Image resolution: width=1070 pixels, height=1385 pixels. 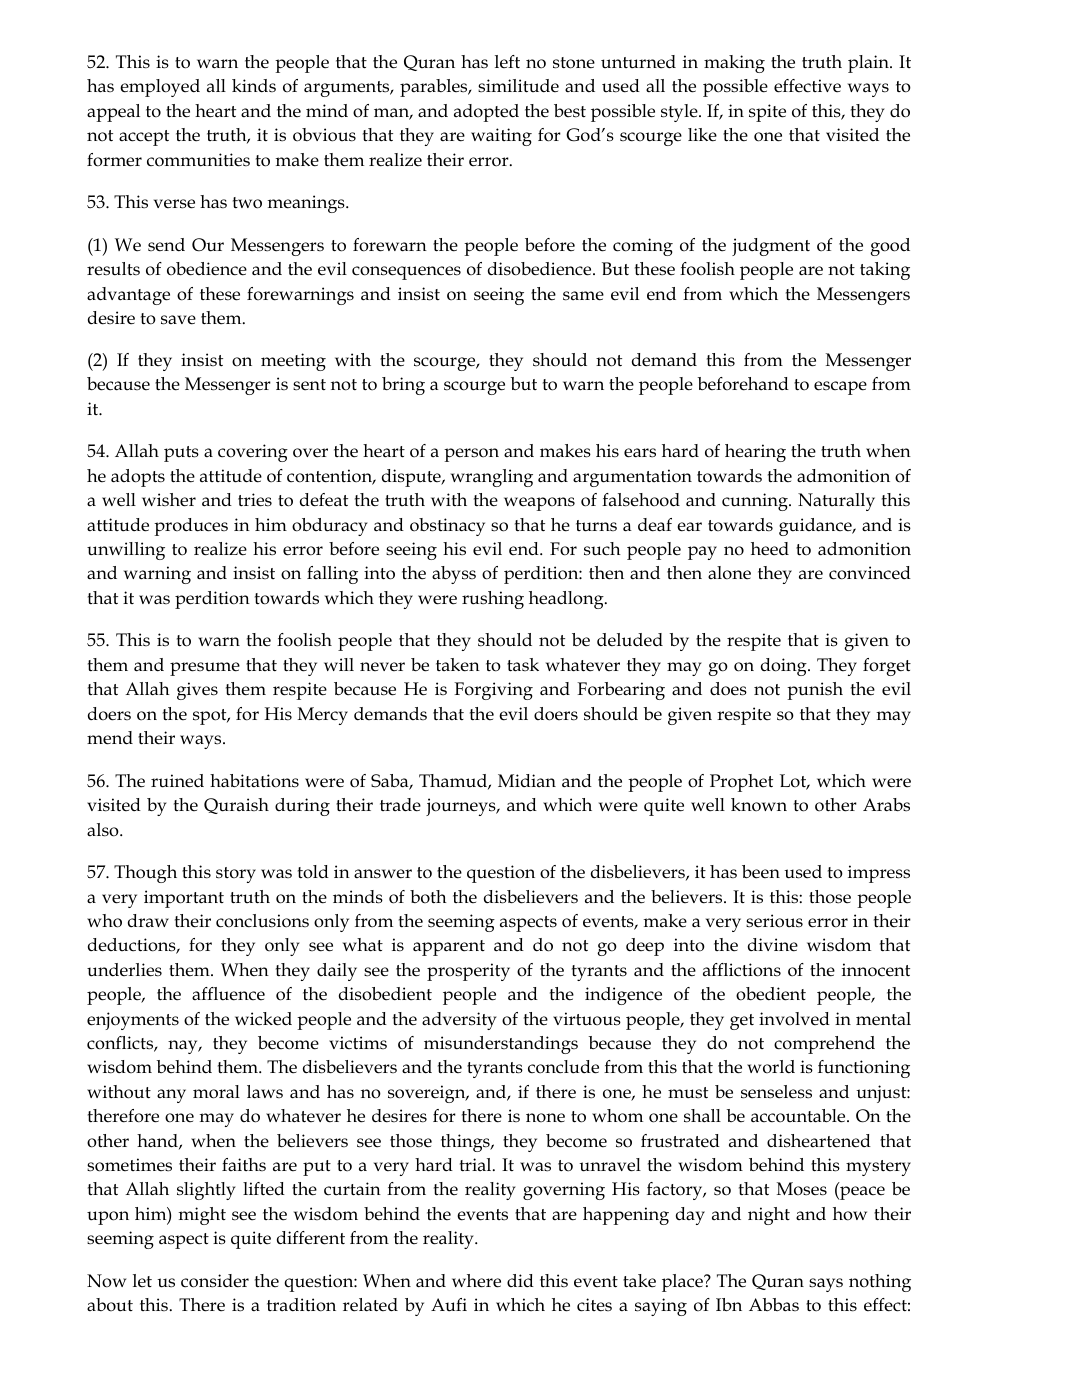 What do you see at coordinates (160, 88) in the image?
I see `employed` at bounding box center [160, 88].
